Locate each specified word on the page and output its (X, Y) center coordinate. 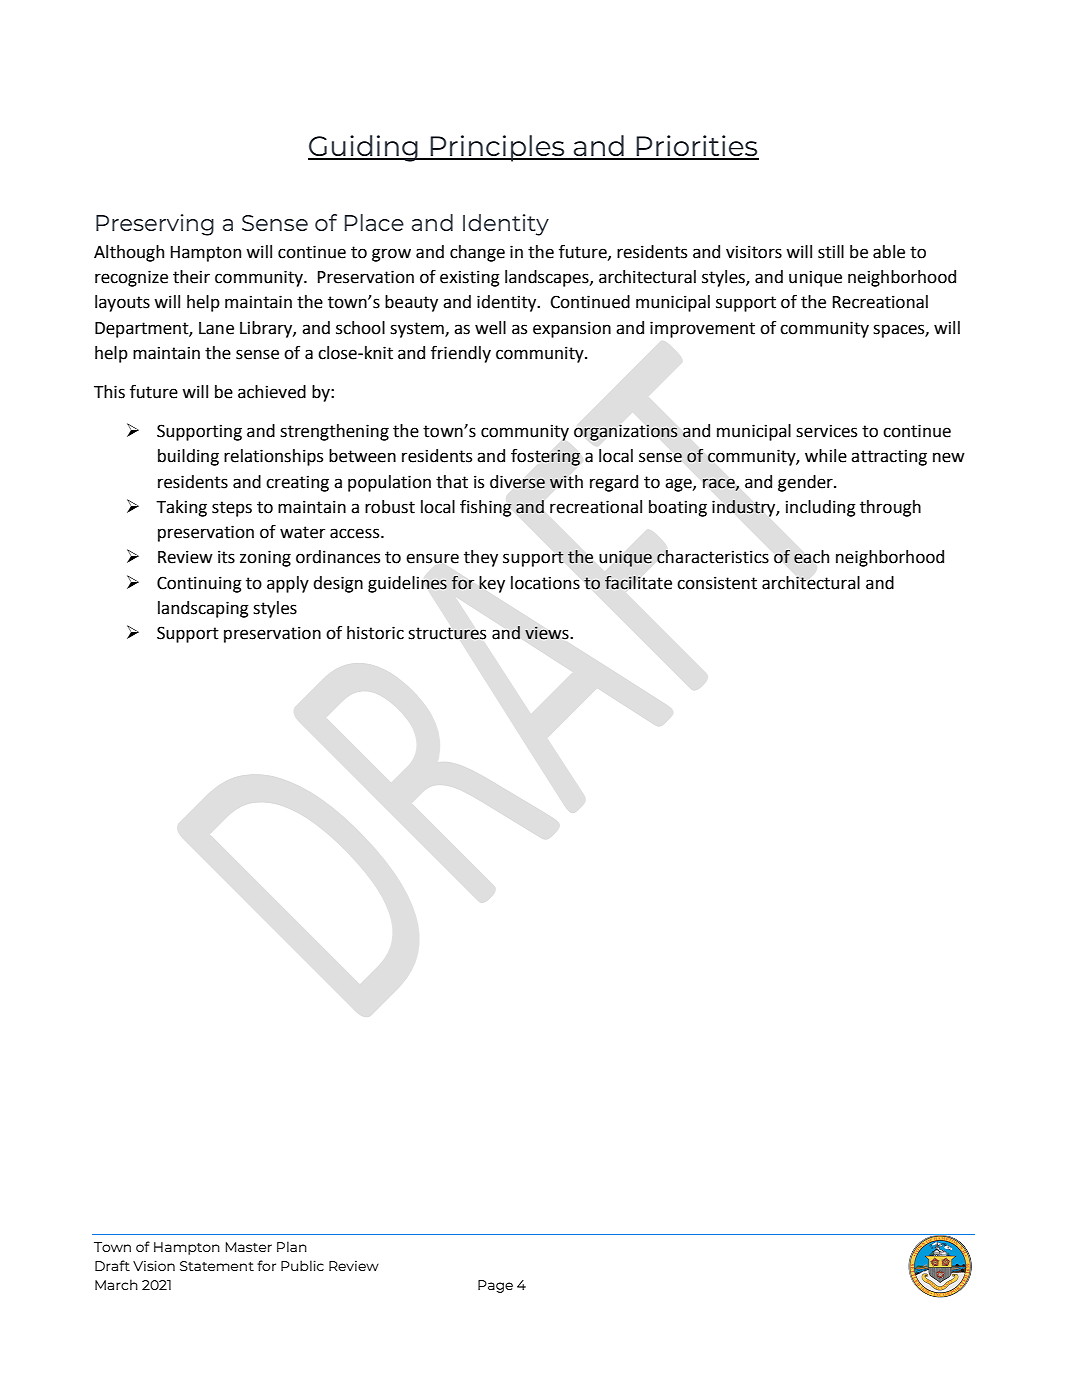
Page (495, 1286)
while (826, 456)
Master (248, 1247)
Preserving (155, 225)
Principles (498, 148)
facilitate (638, 582)
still (831, 252)
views (547, 633)
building (188, 457)
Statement (217, 1266)
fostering (545, 457)
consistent (717, 583)
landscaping (203, 609)
